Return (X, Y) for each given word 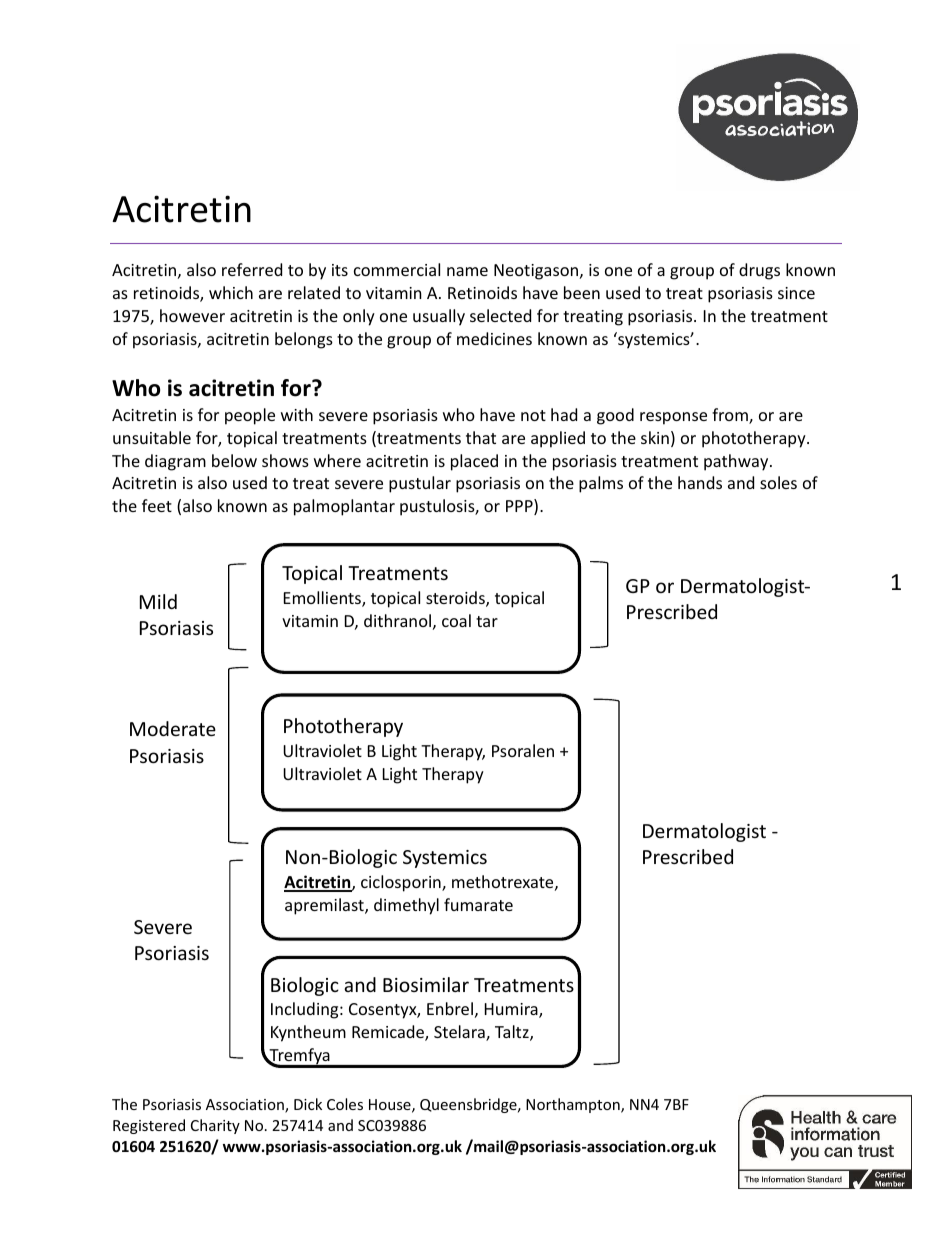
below (234, 460)
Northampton (574, 1105)
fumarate (478, 904)
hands (700, 482)
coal (456, 620)
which (231, 292)
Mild (158, 601)
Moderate (173, 728)
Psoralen (523, 750)
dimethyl (406, 906)
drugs (759, 271)
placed (474, 462)
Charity (215, 1126)
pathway (737, 462)
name (467, 271)
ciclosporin (402, 883)
